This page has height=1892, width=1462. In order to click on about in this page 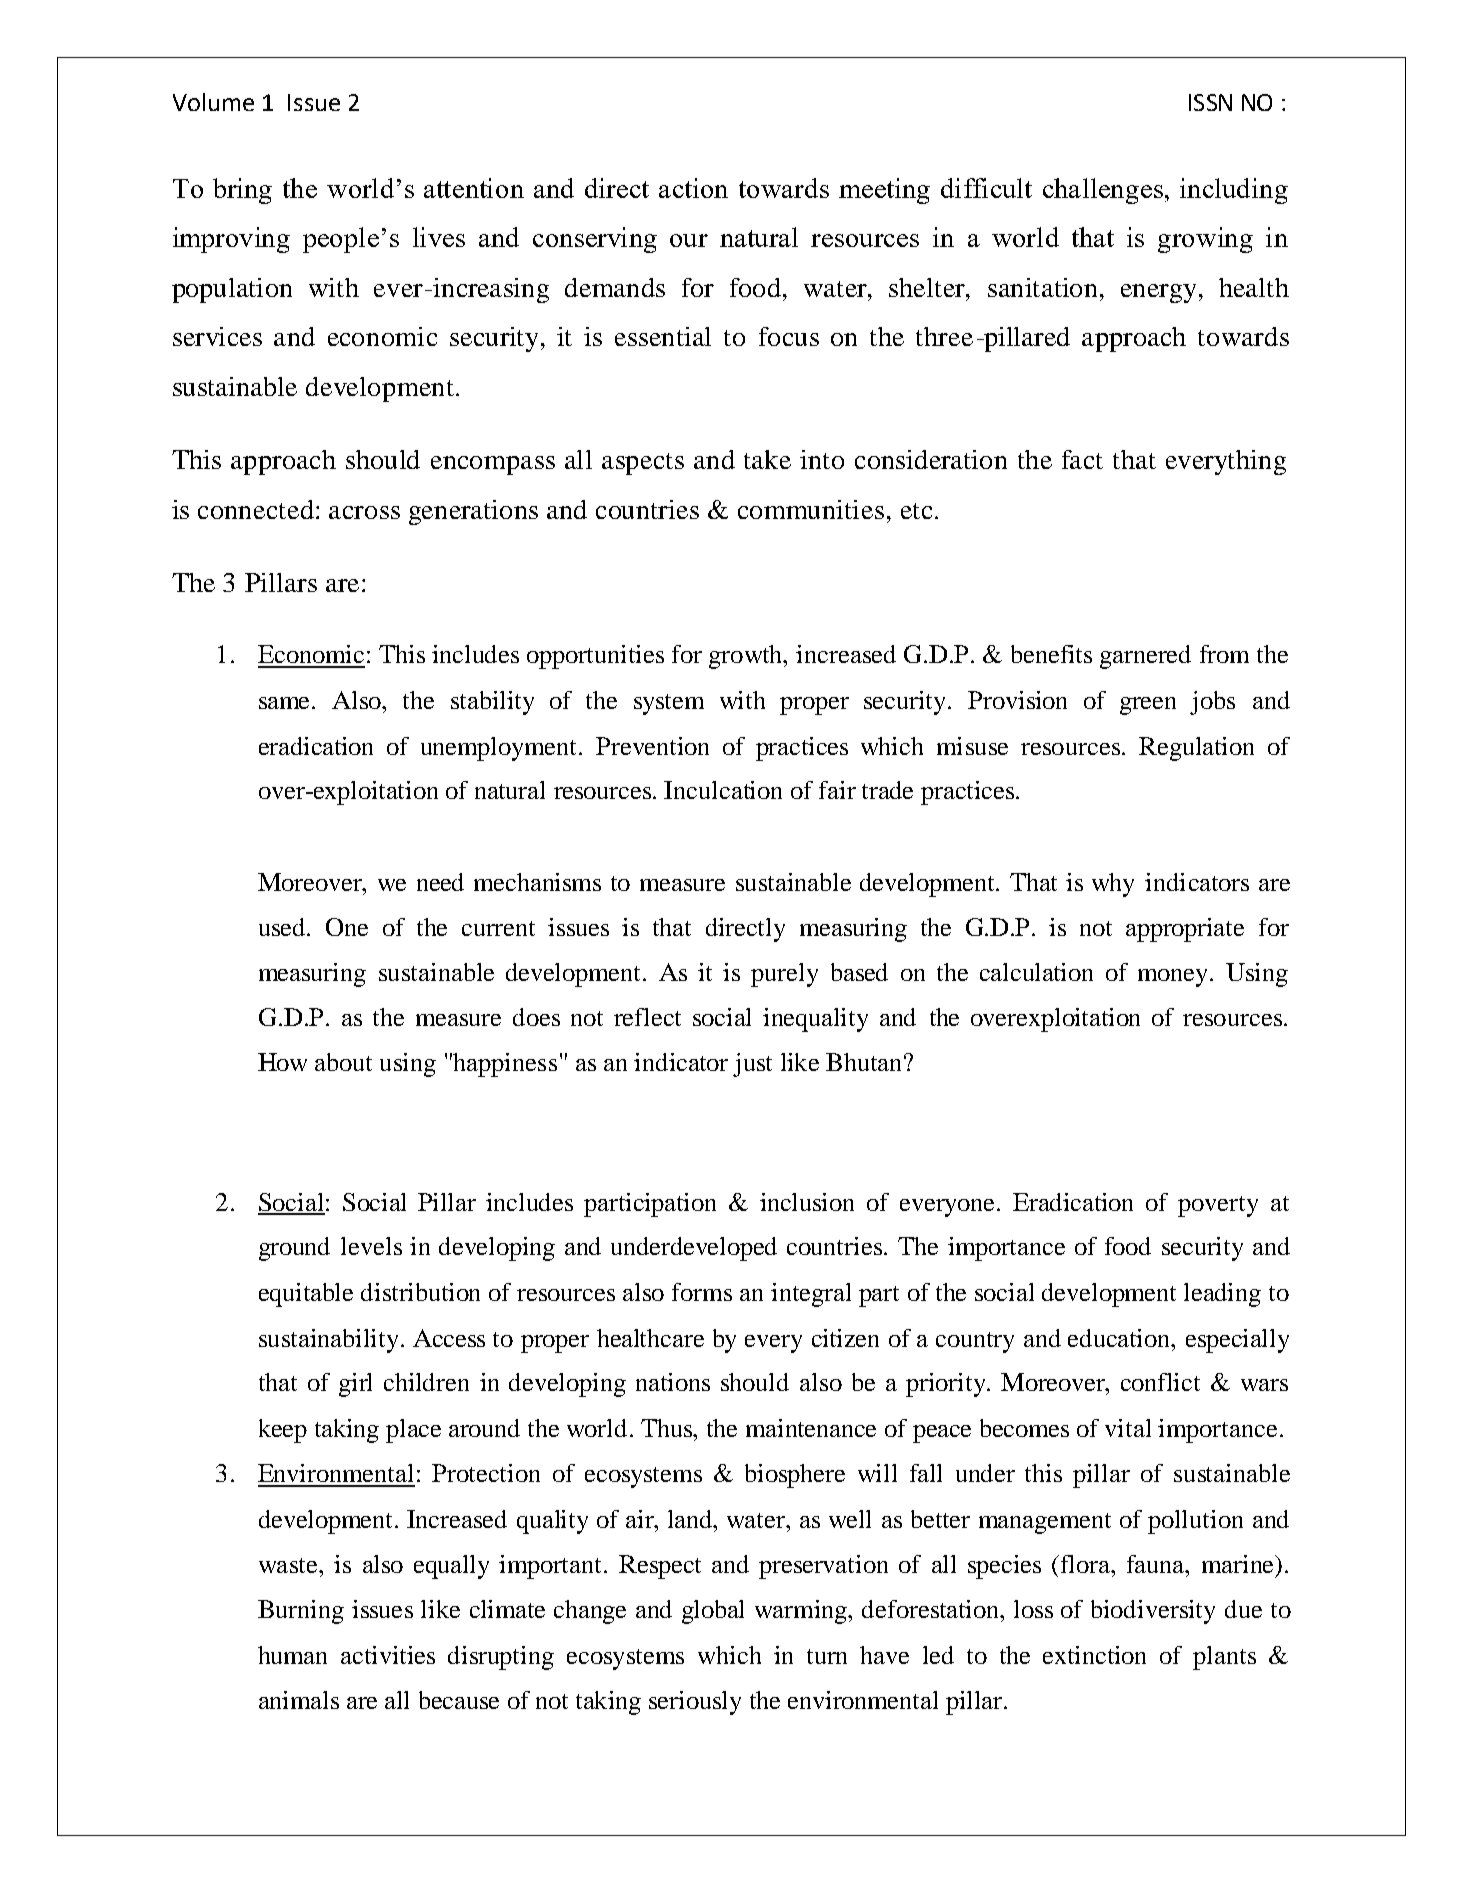, I will do `click(343, 1062)`.
